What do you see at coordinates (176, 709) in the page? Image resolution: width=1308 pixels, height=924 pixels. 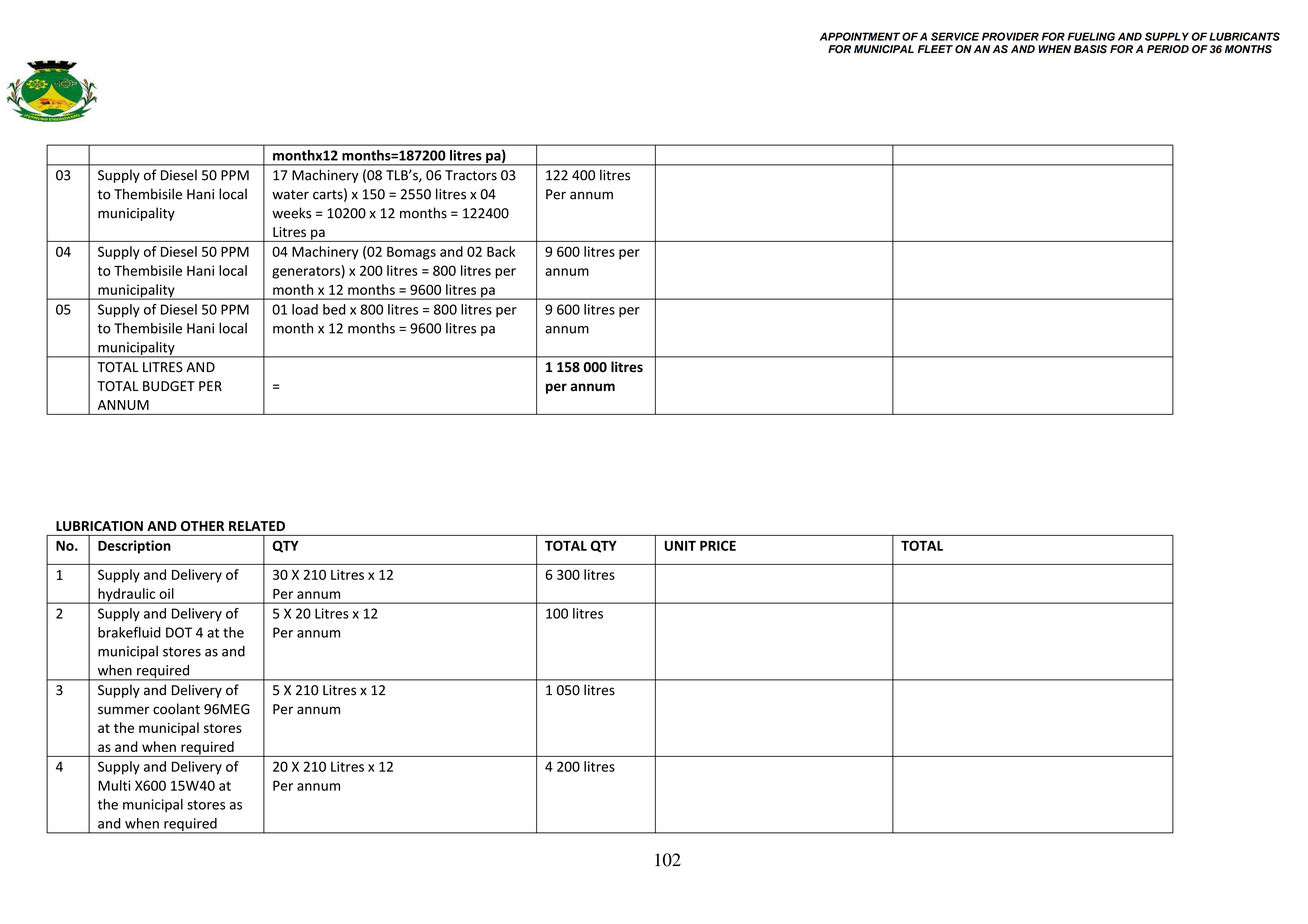 I see `coolant` at bounding box center [176, 709].
